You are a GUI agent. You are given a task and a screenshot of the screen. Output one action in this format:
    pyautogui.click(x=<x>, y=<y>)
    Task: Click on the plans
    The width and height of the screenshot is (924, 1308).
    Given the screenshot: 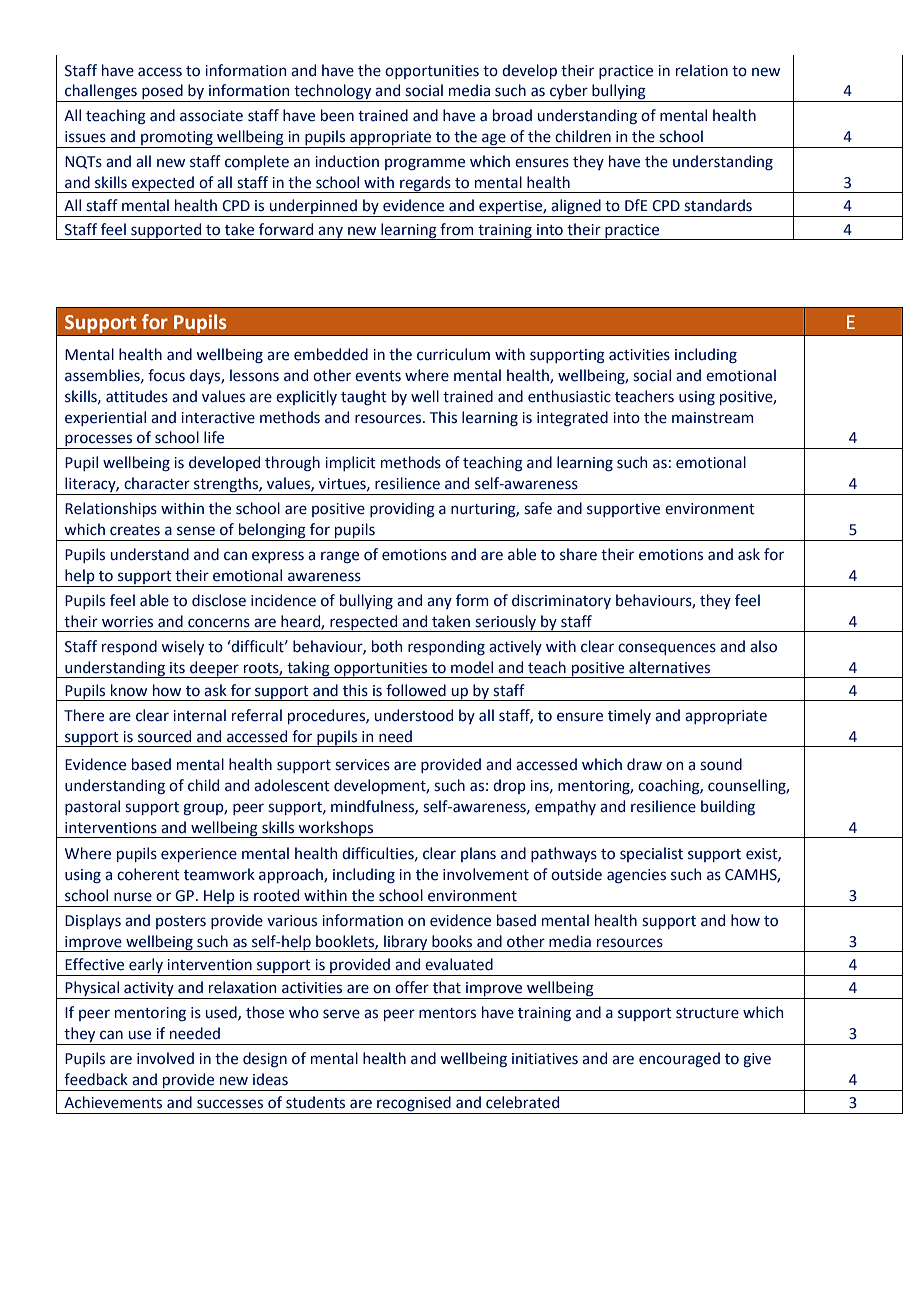 What is the action you would take?
    pyautogui.click(x=478, y=854)
